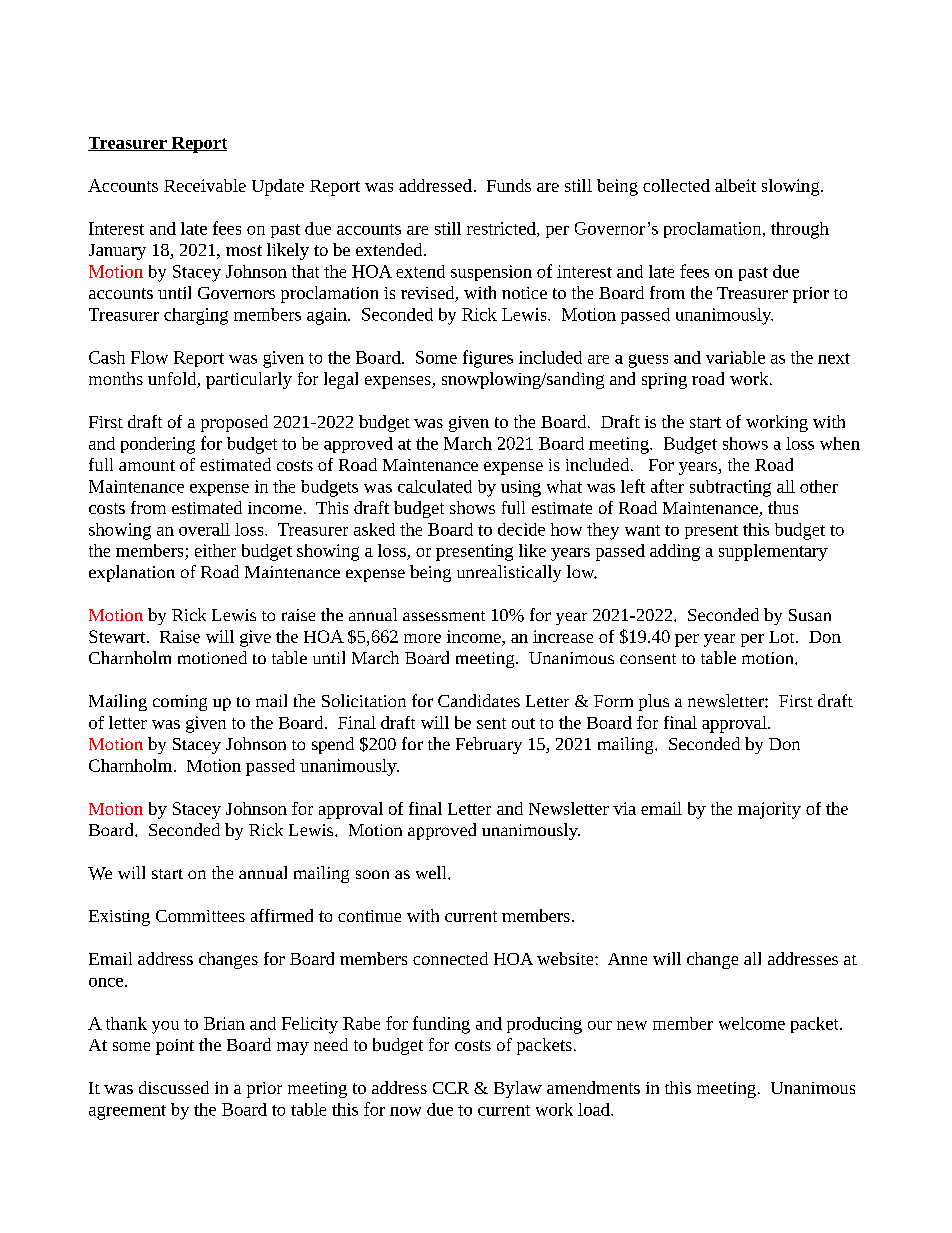 The image size is (952, 1233). I want to click on albeit, so click(735, 185).
